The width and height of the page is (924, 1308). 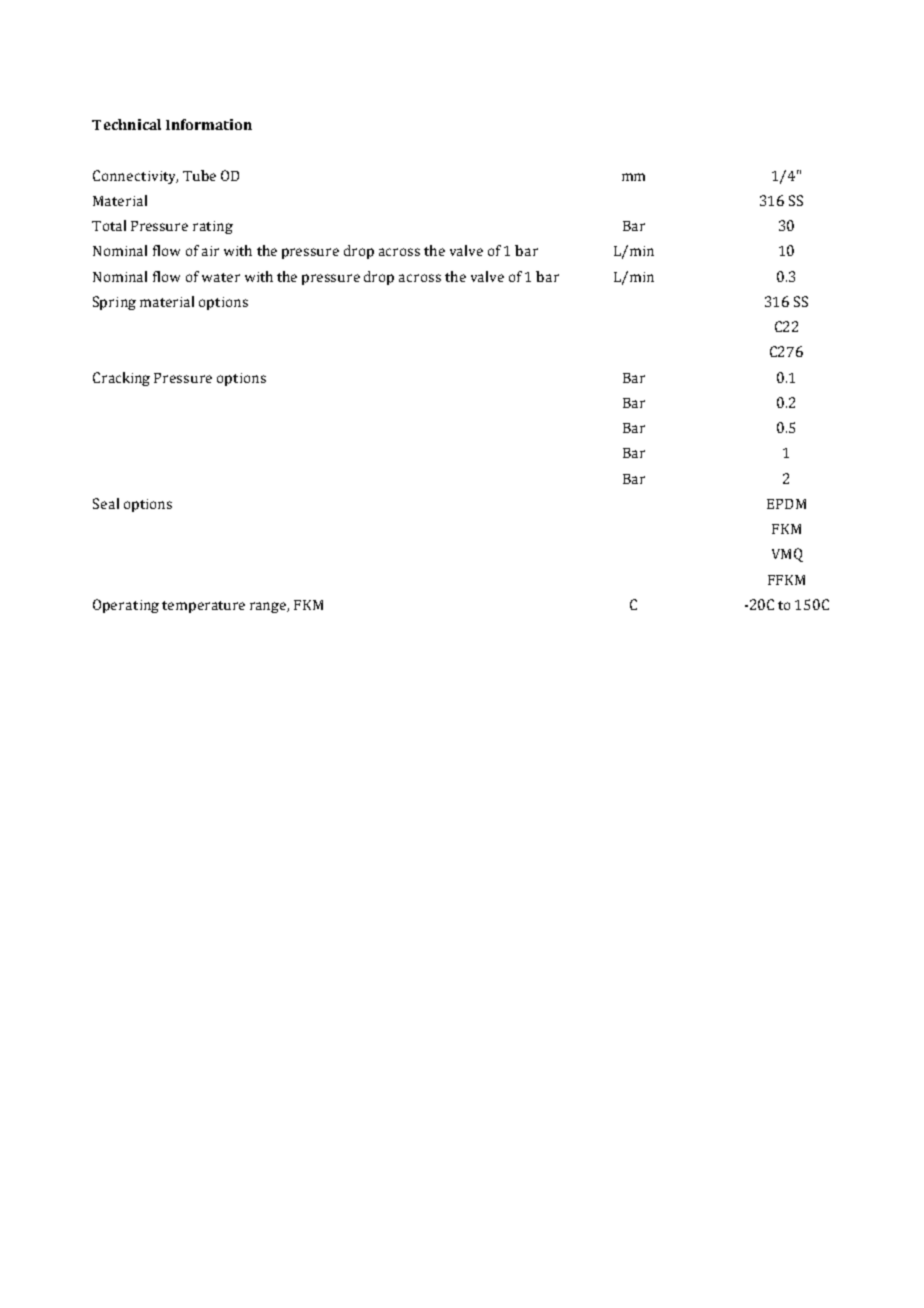 I want to click on Tube, so click(x=199, y=175).
